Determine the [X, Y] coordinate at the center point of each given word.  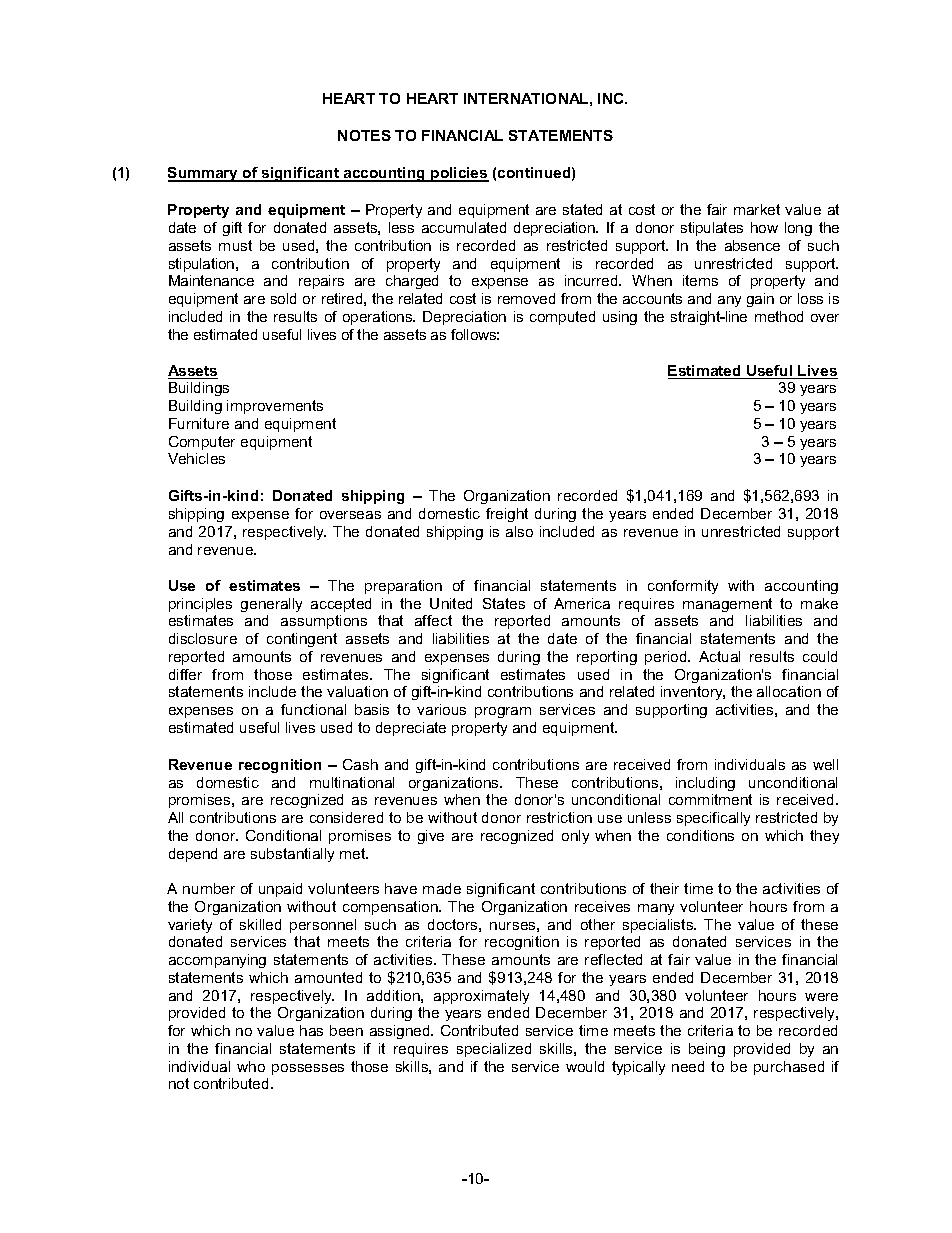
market [757, 209]
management [727, 605]
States [504, 603]
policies [459, 174]
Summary [204, 174]
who [251, 1066]
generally [271, 605]
